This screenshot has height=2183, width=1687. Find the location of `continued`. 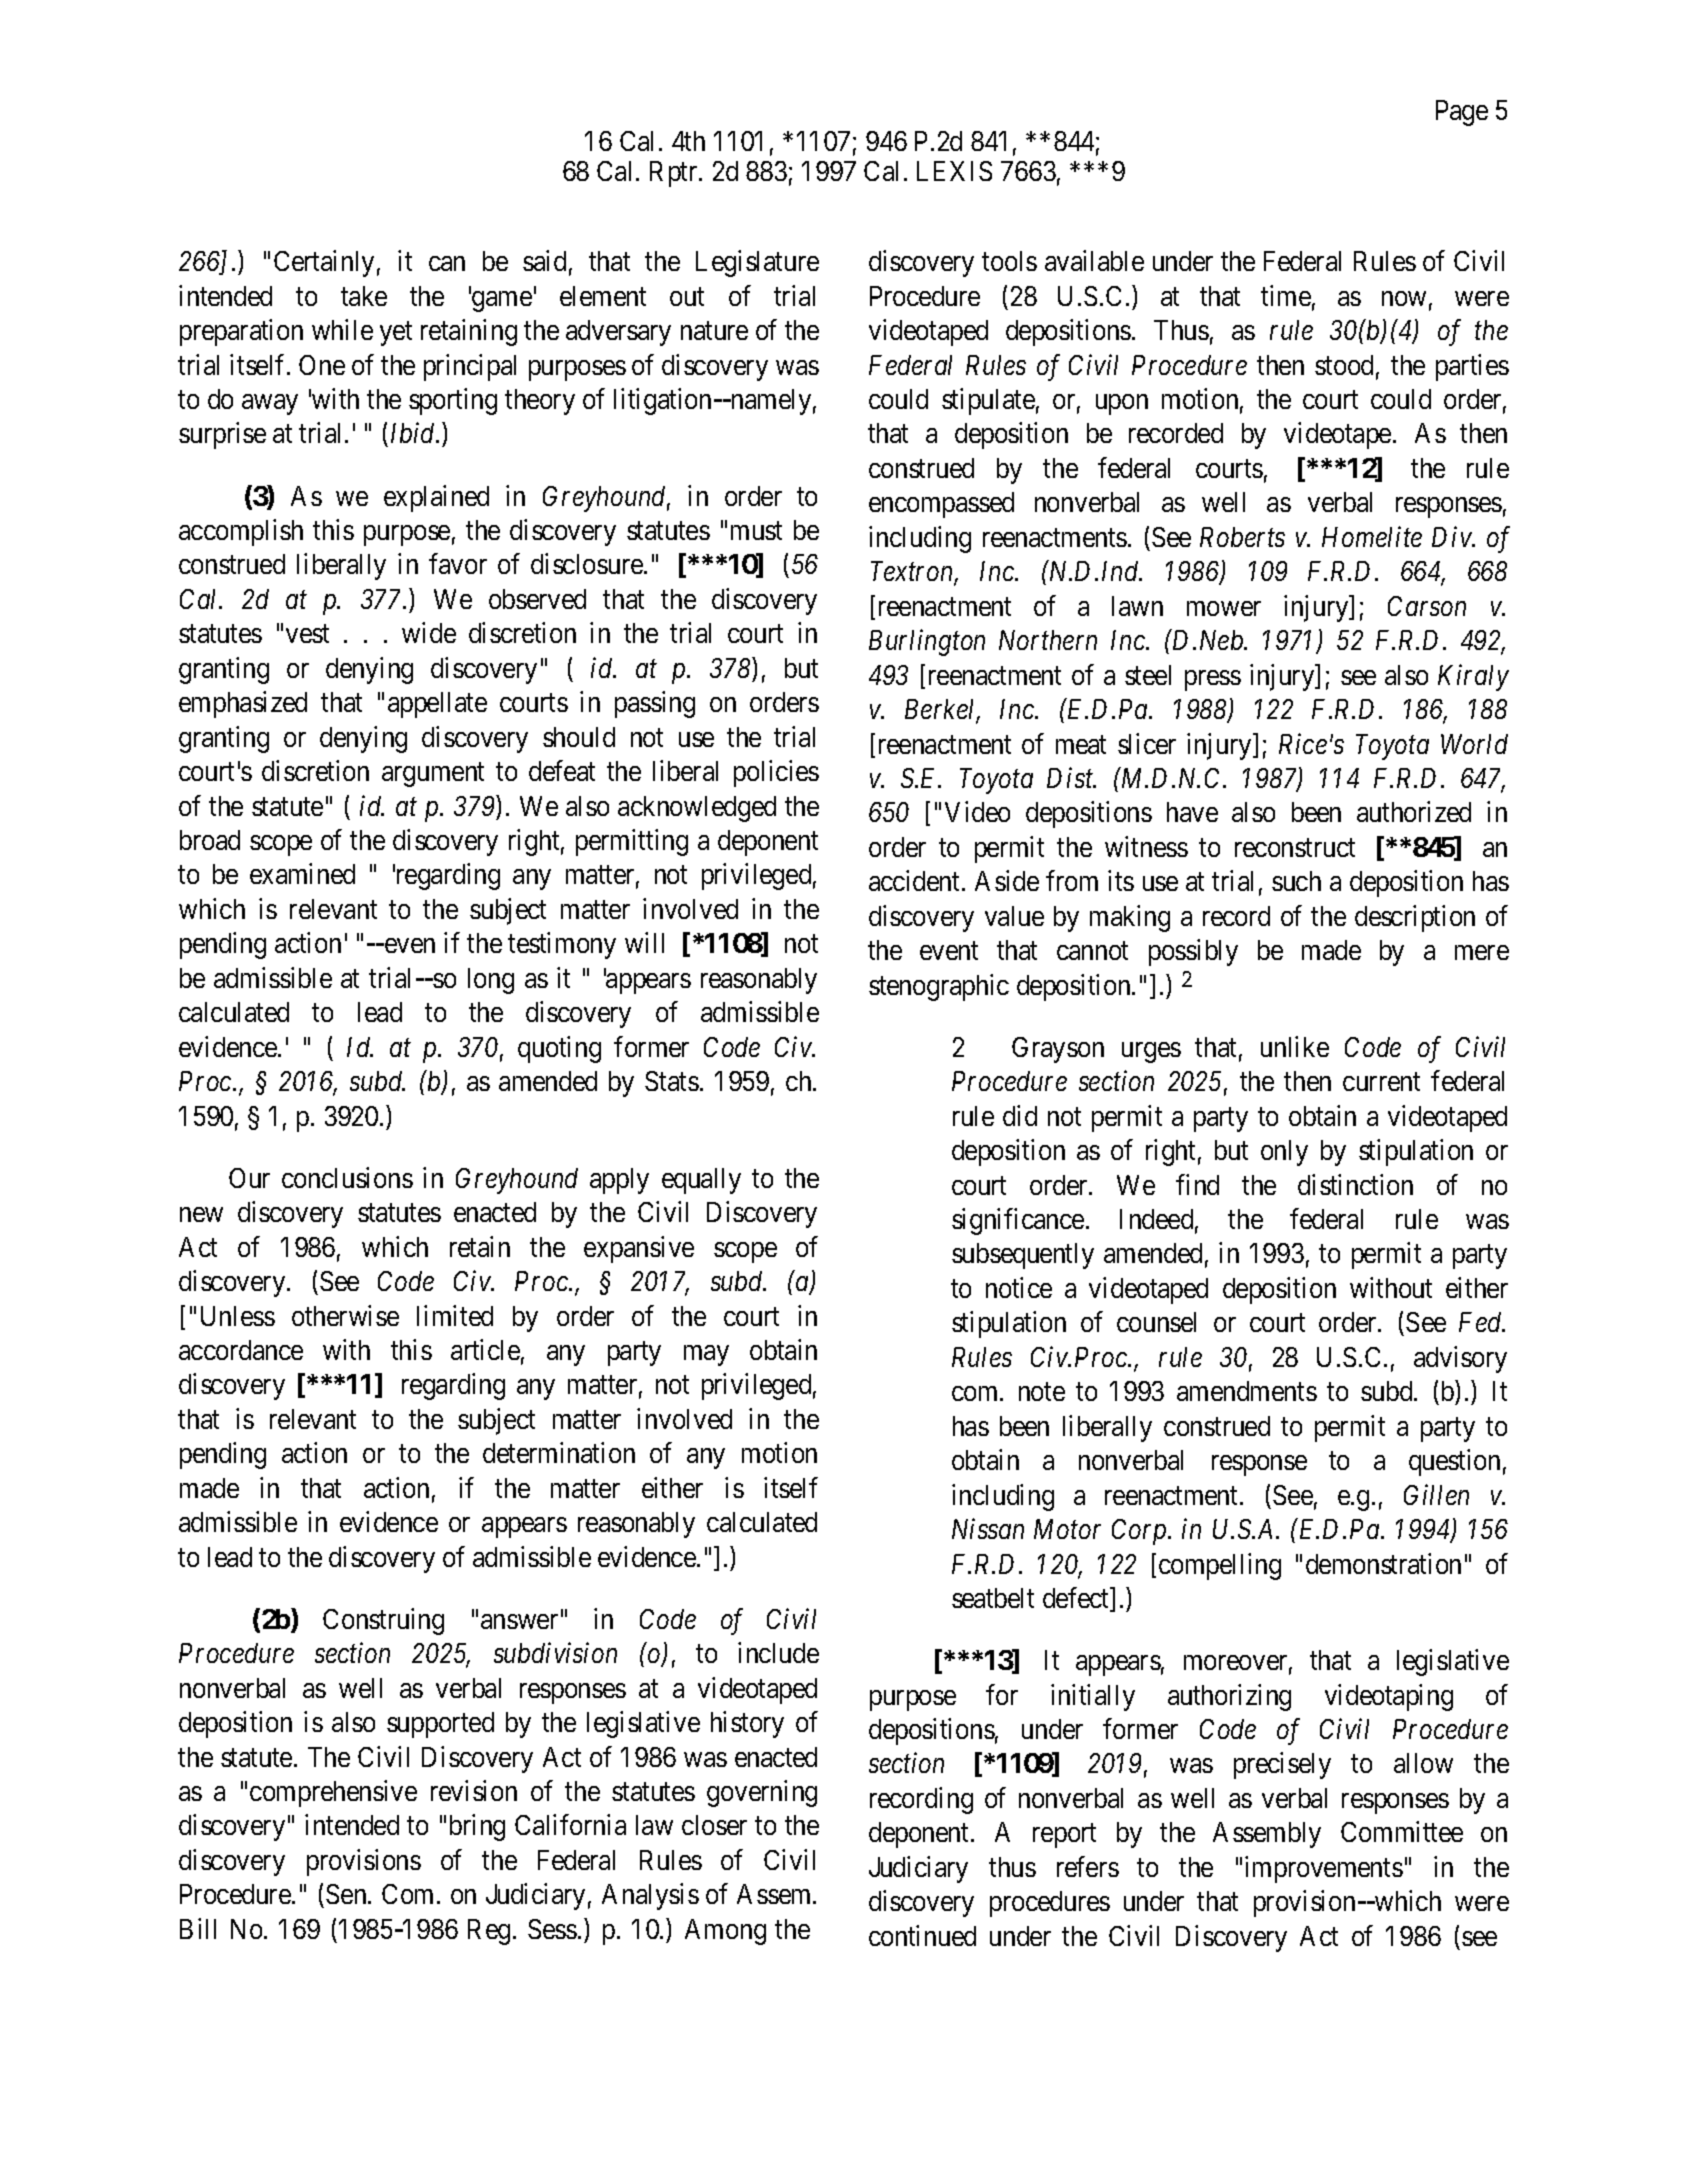

continued is located at coordinates (922, 1935).
